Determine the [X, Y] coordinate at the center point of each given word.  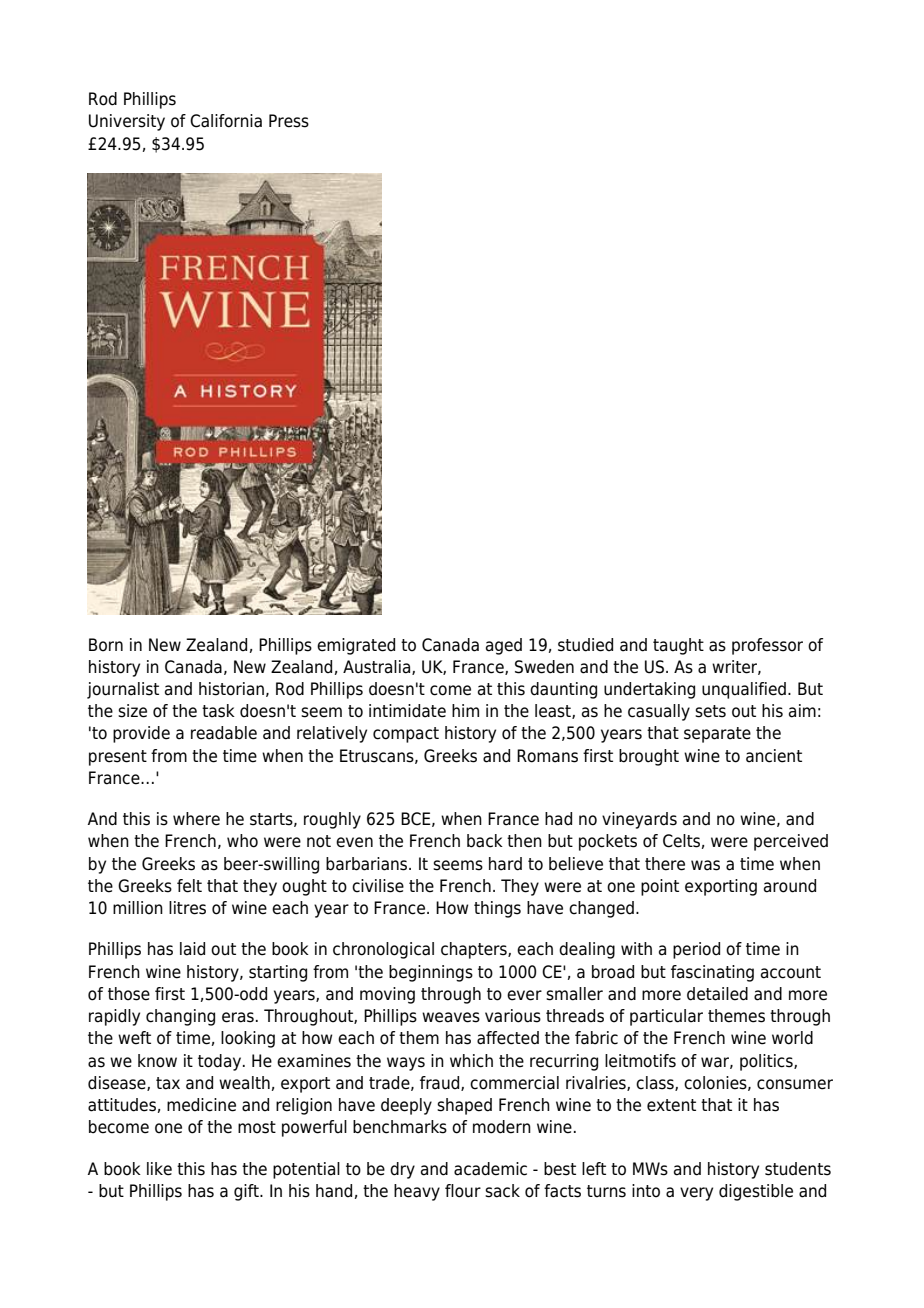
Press [289, 121]
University [127, 122]
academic [490, 1169]
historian [231, 689]
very [696, 1194]
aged [504, 646]
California [226, 121]
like [159, 1169]
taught [678, 646]
